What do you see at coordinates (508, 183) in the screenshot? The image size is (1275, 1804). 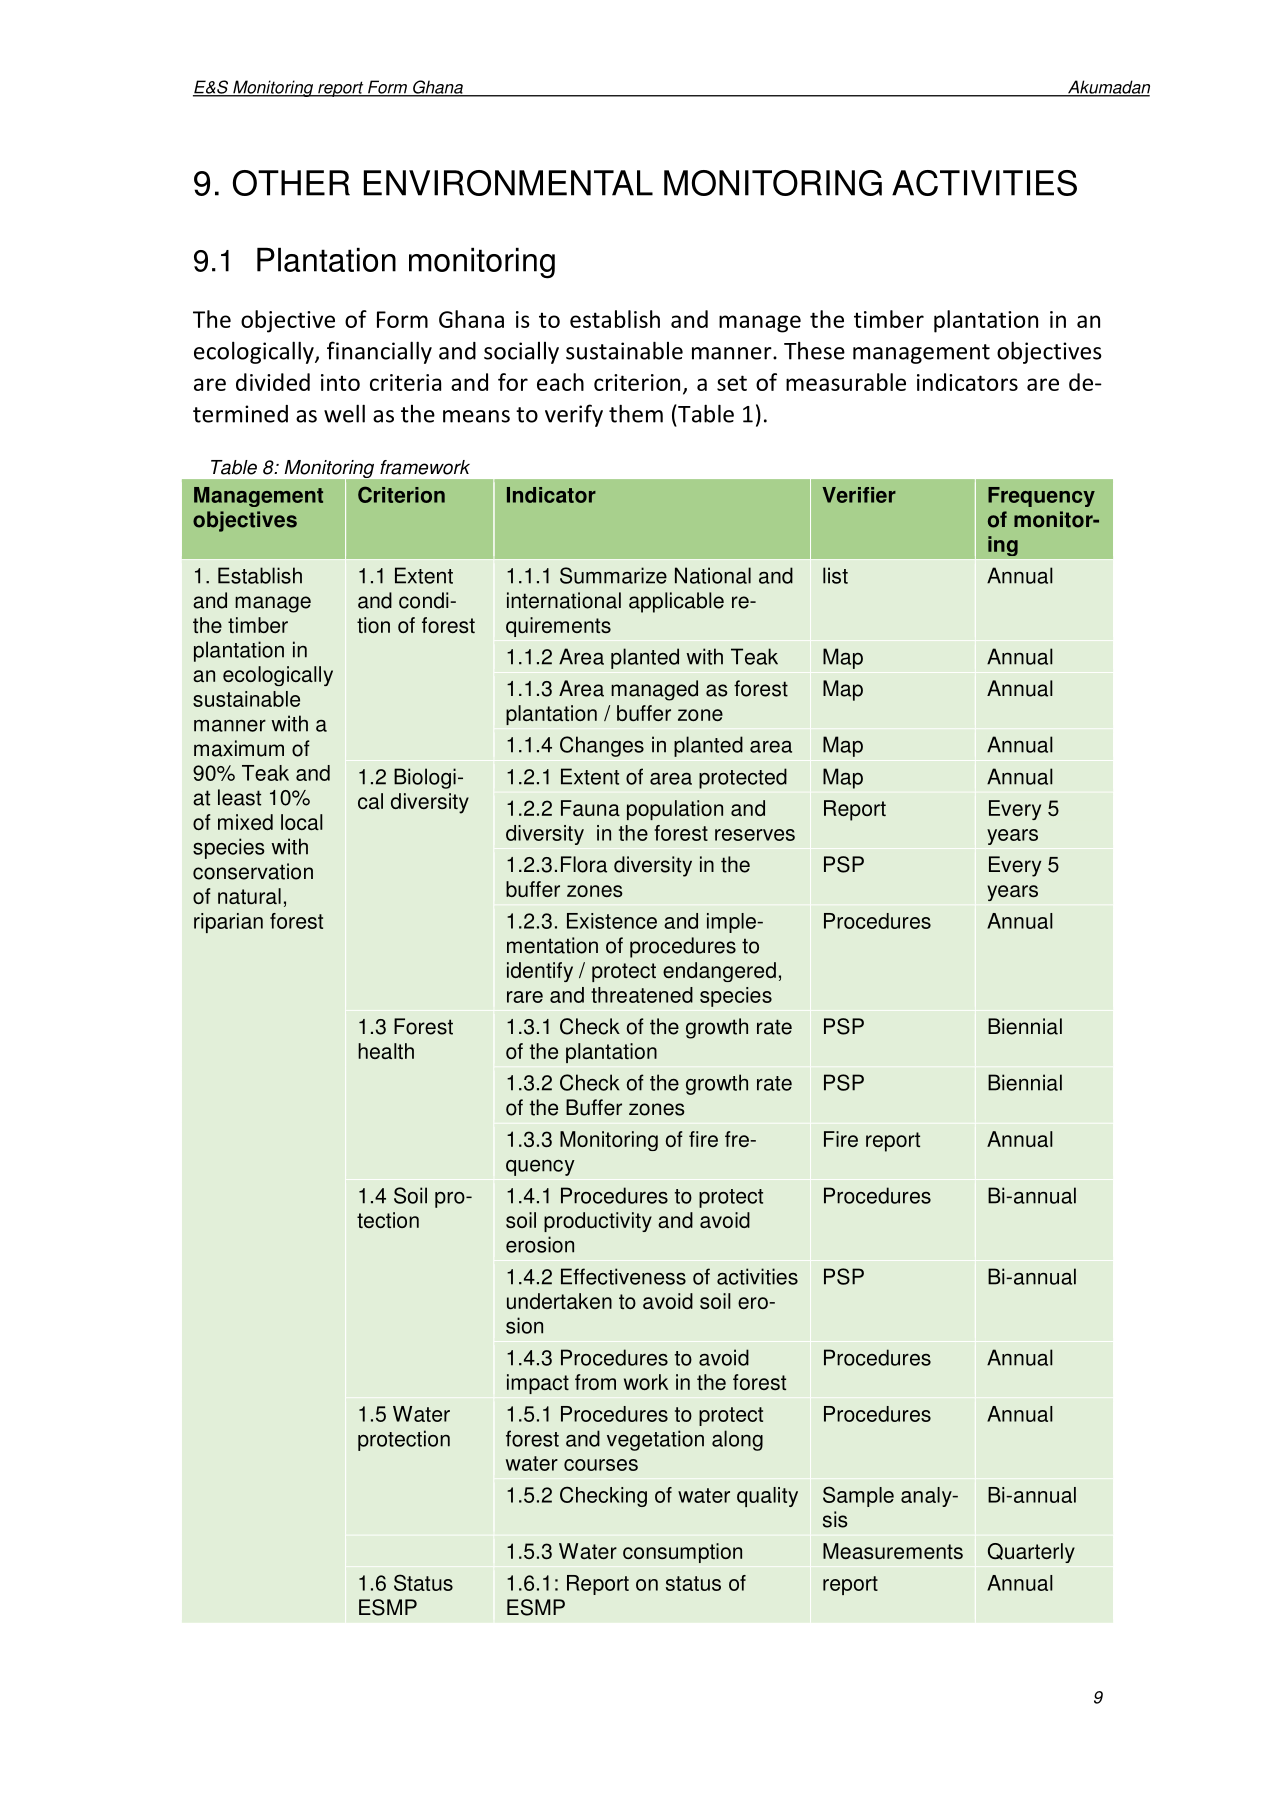 I see `ENVIRONMENTAL` at bounding box center [508, 183].
